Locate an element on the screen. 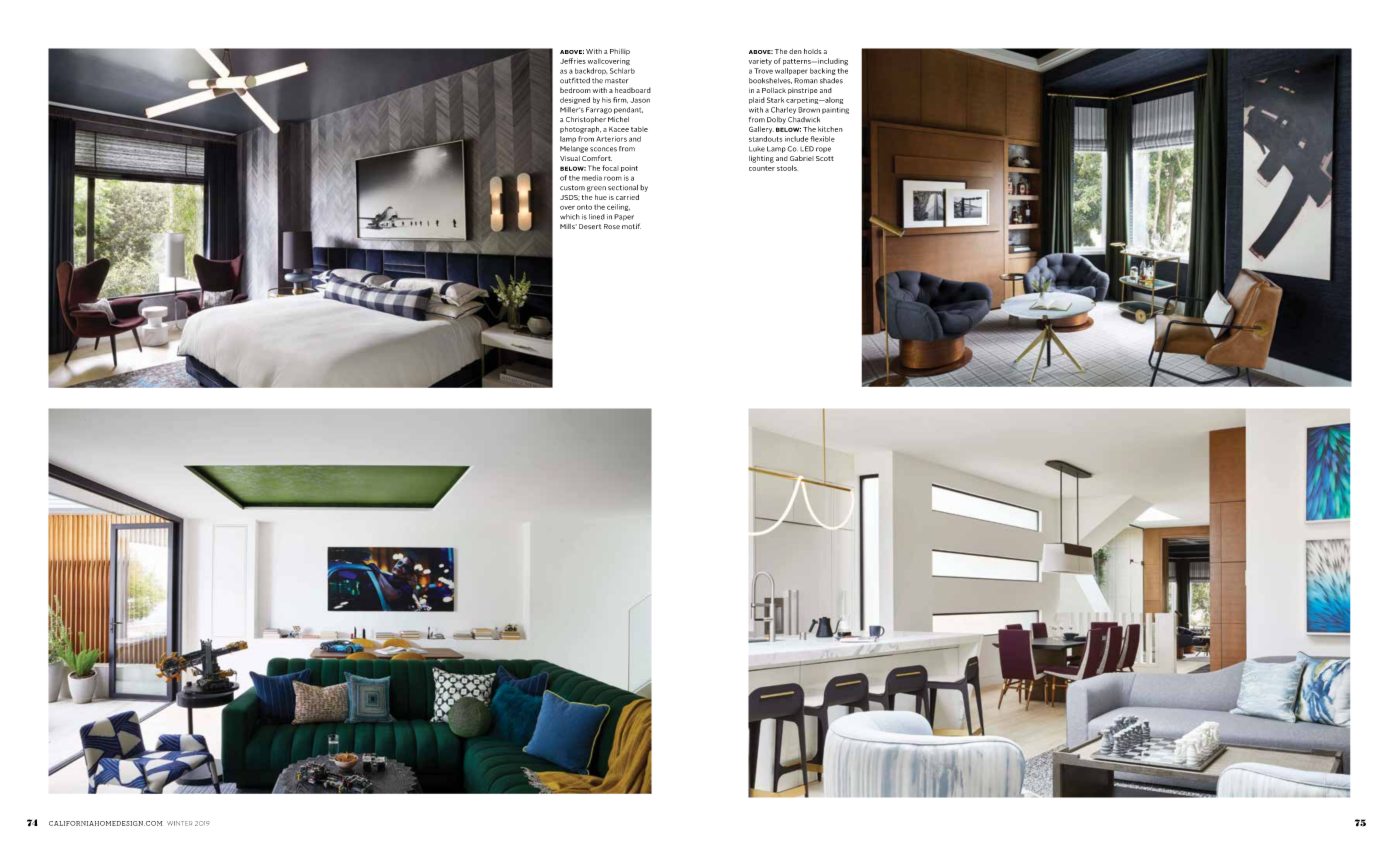 The height and width of the screenshot is (846, 1400). WINTER is located at coordinates (179, 823).
